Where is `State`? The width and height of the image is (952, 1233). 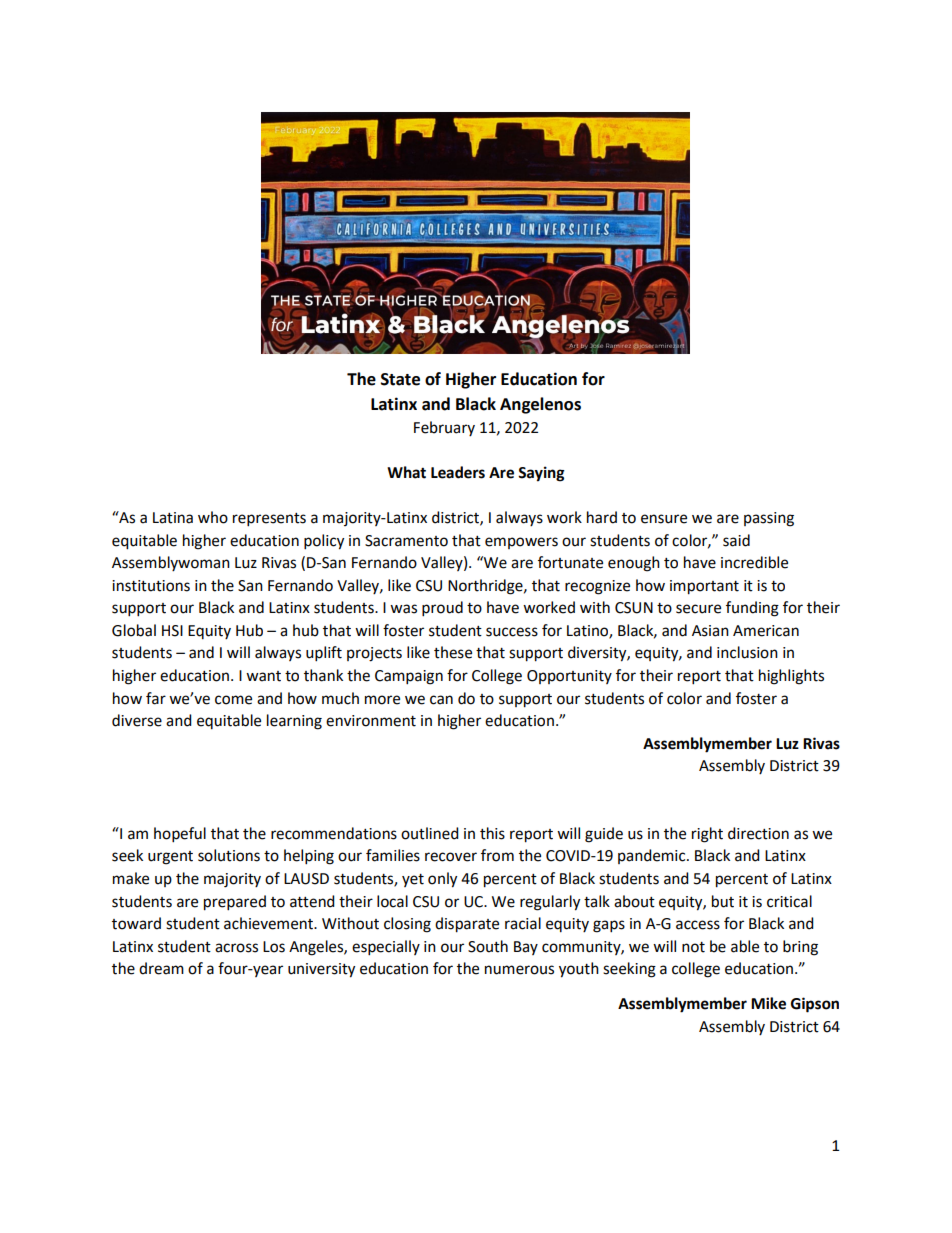
State is located at coordinates (400, 379).
